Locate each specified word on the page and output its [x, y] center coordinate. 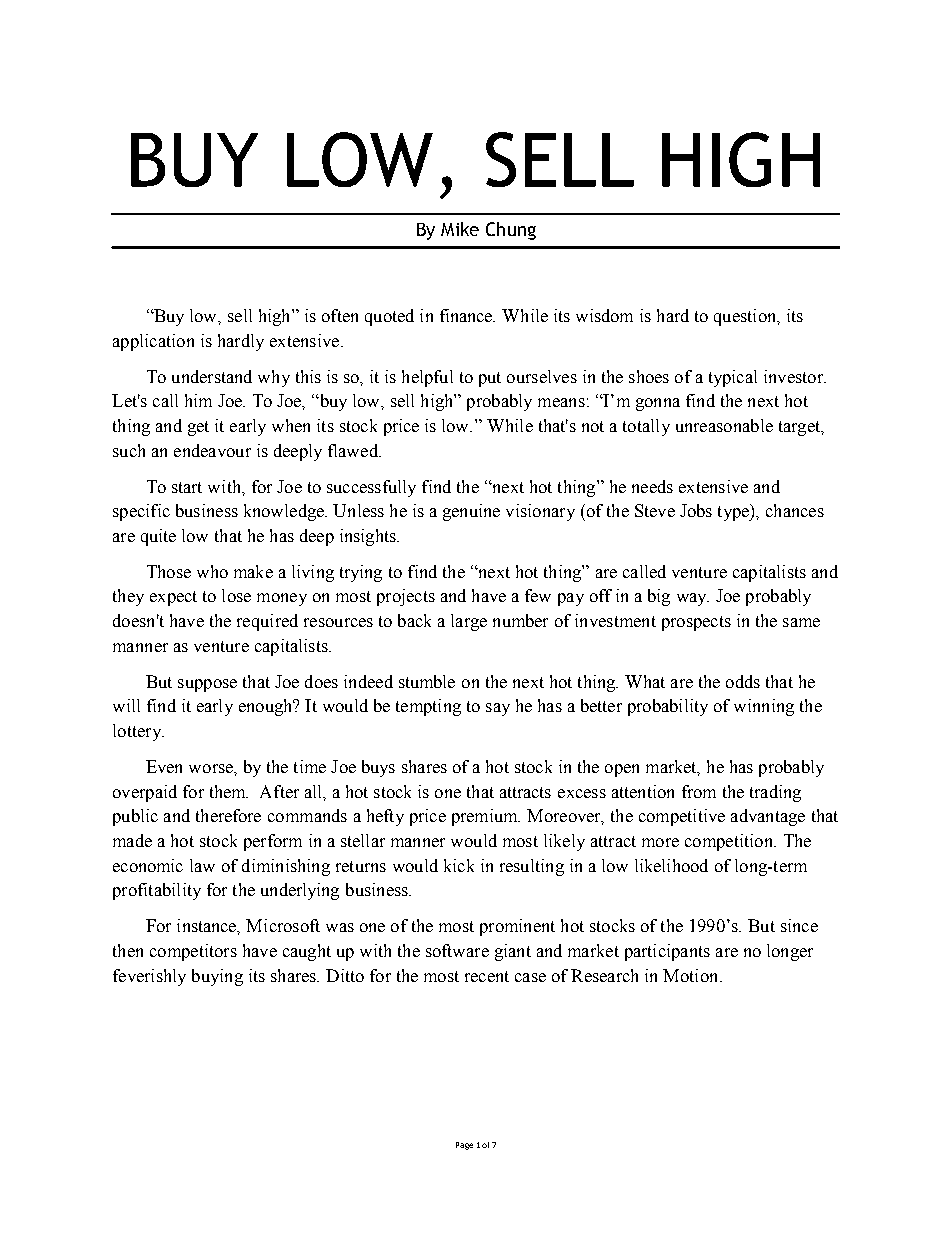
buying [217, 977]
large [469, 622]
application [153, 342]
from [699, 791]
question [746, 317]
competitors [193, 952]
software [457, 950]
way [693, 599]
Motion [692, 975]
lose [236, 595]
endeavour [212, 450]
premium [486, 817]
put [490, 379]
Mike [460, 229]
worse [212, 768]
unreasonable [724, 425]
